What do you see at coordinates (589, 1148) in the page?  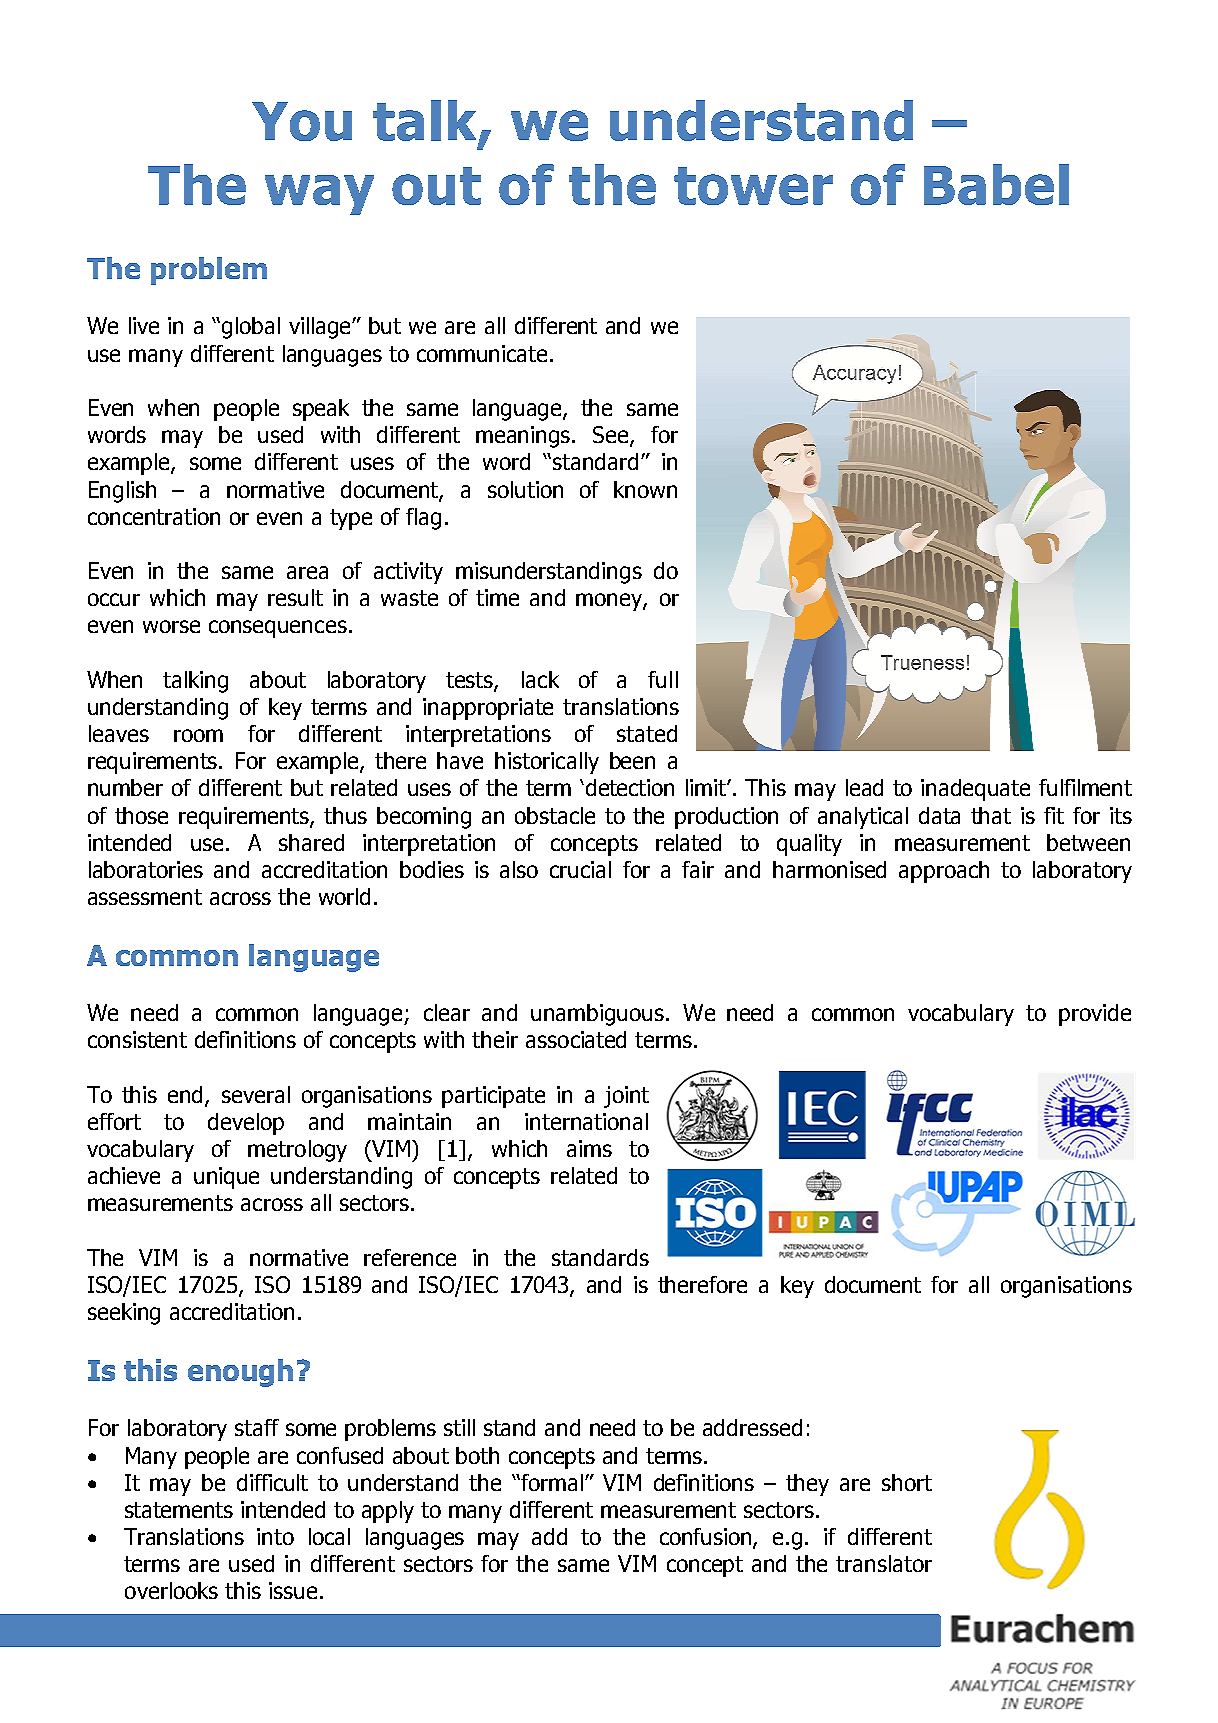 I see `aims` at bounding box center [589, 1148].
